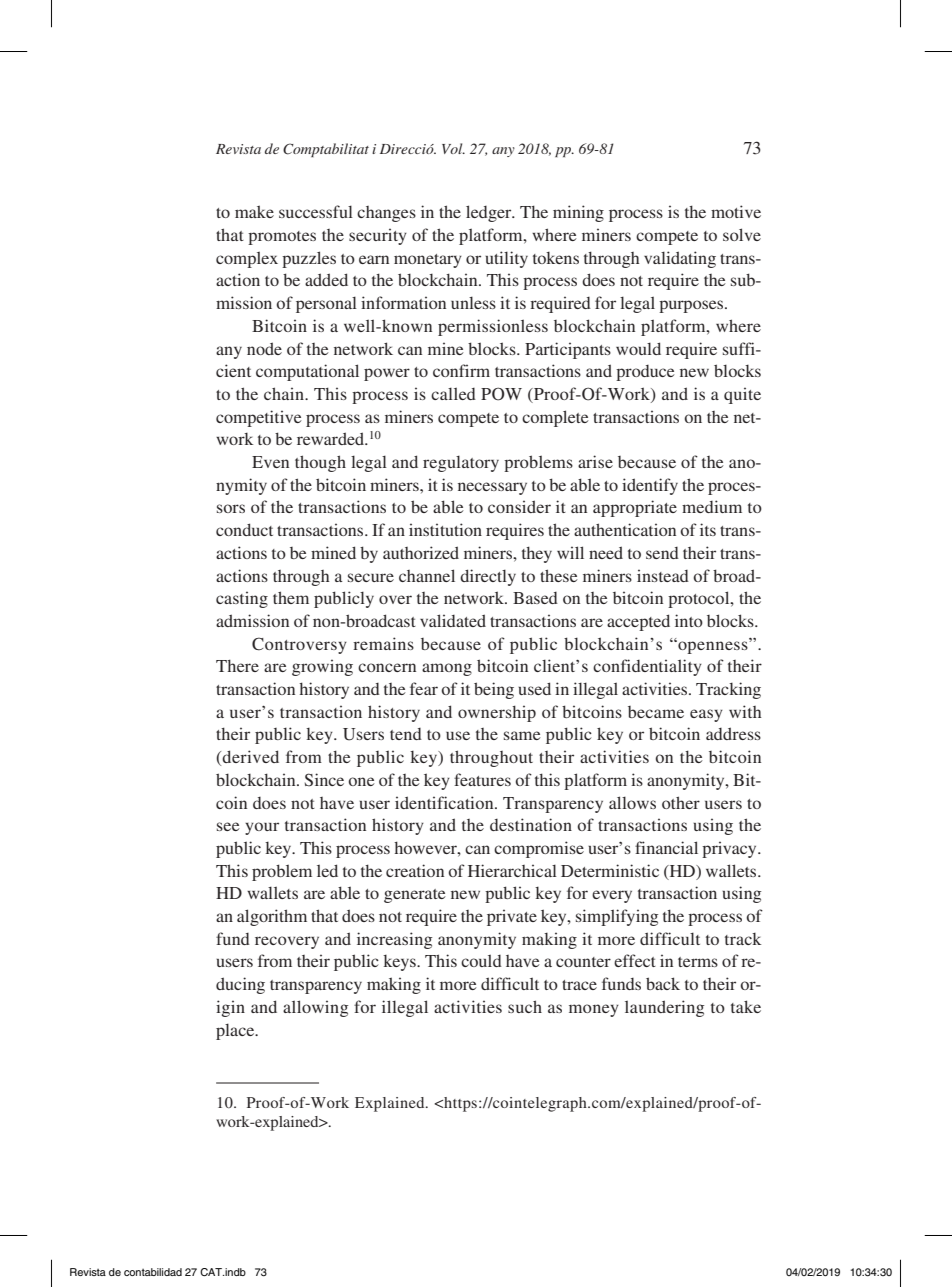 This image has height=1287, width=952. What do you see at coordinates (664, 1008) in the image?
I see `laundering` at bounding box center [664, 1008].
